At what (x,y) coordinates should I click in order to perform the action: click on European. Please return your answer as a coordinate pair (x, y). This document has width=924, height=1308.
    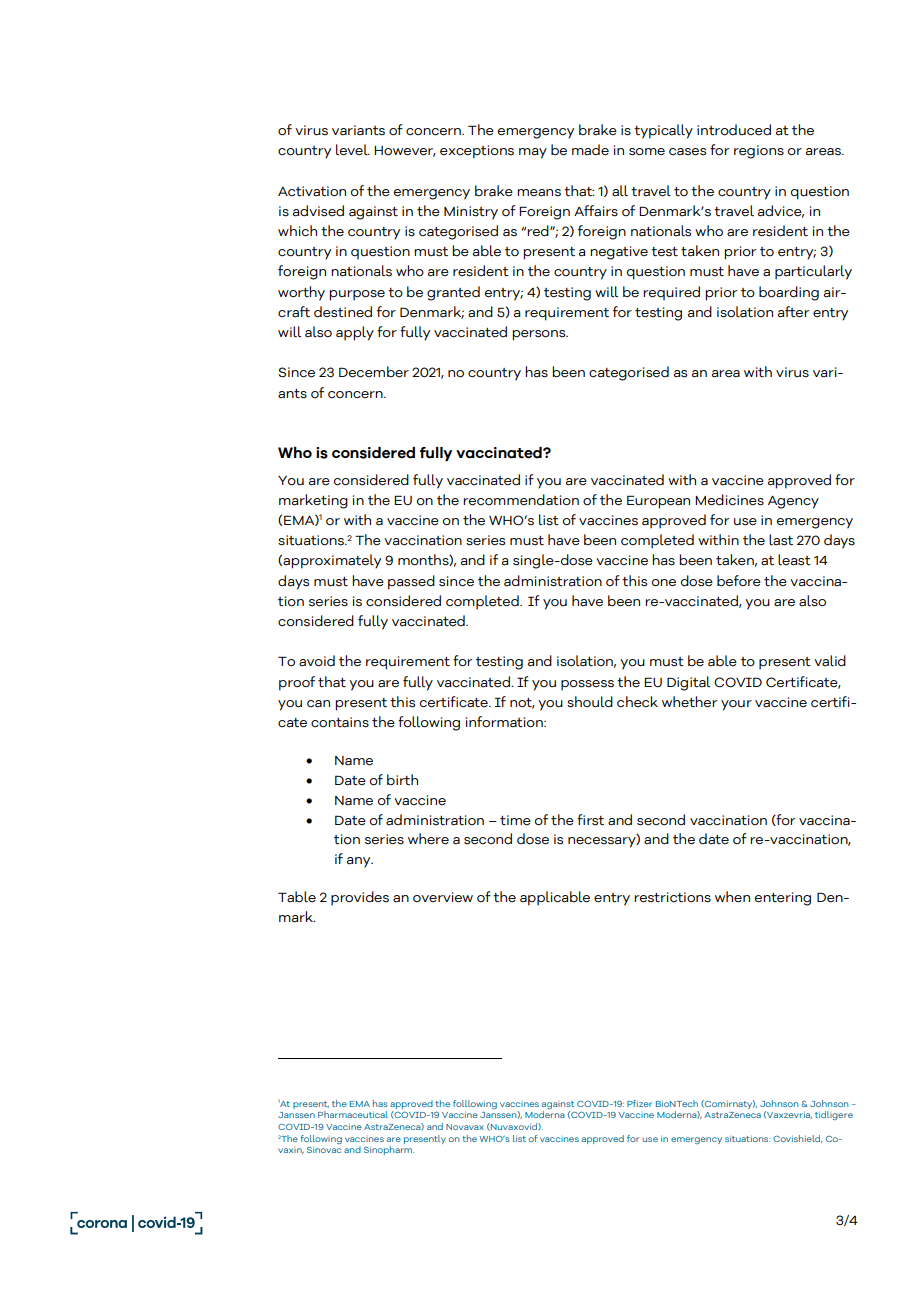
    Looking at the image, I should click on (658, 502).
